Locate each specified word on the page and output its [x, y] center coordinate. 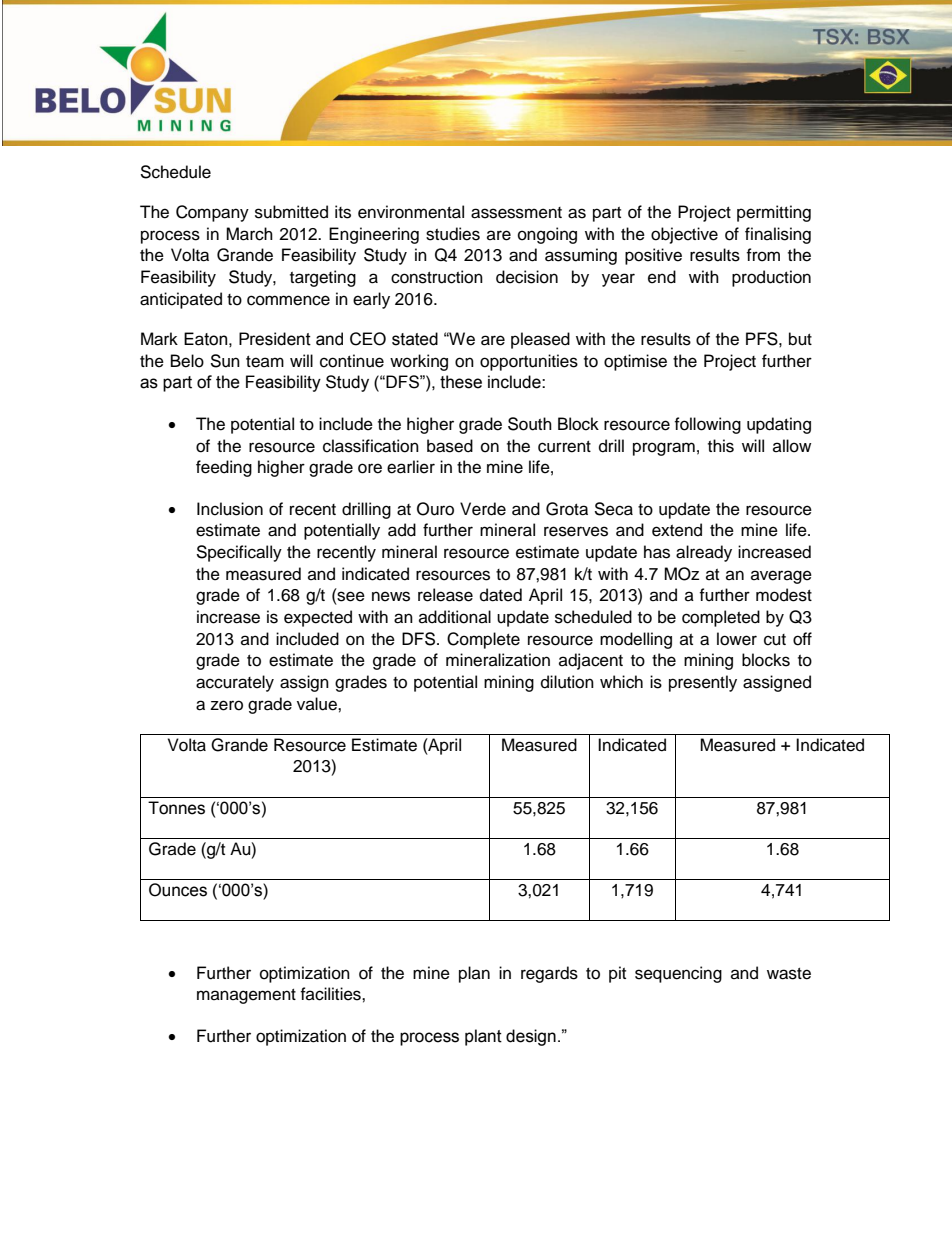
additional [455, 617]
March [249, 234]
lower [737, 639]
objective [684, 235]
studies [453, 234]
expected [318, 618]
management [246, 996]
